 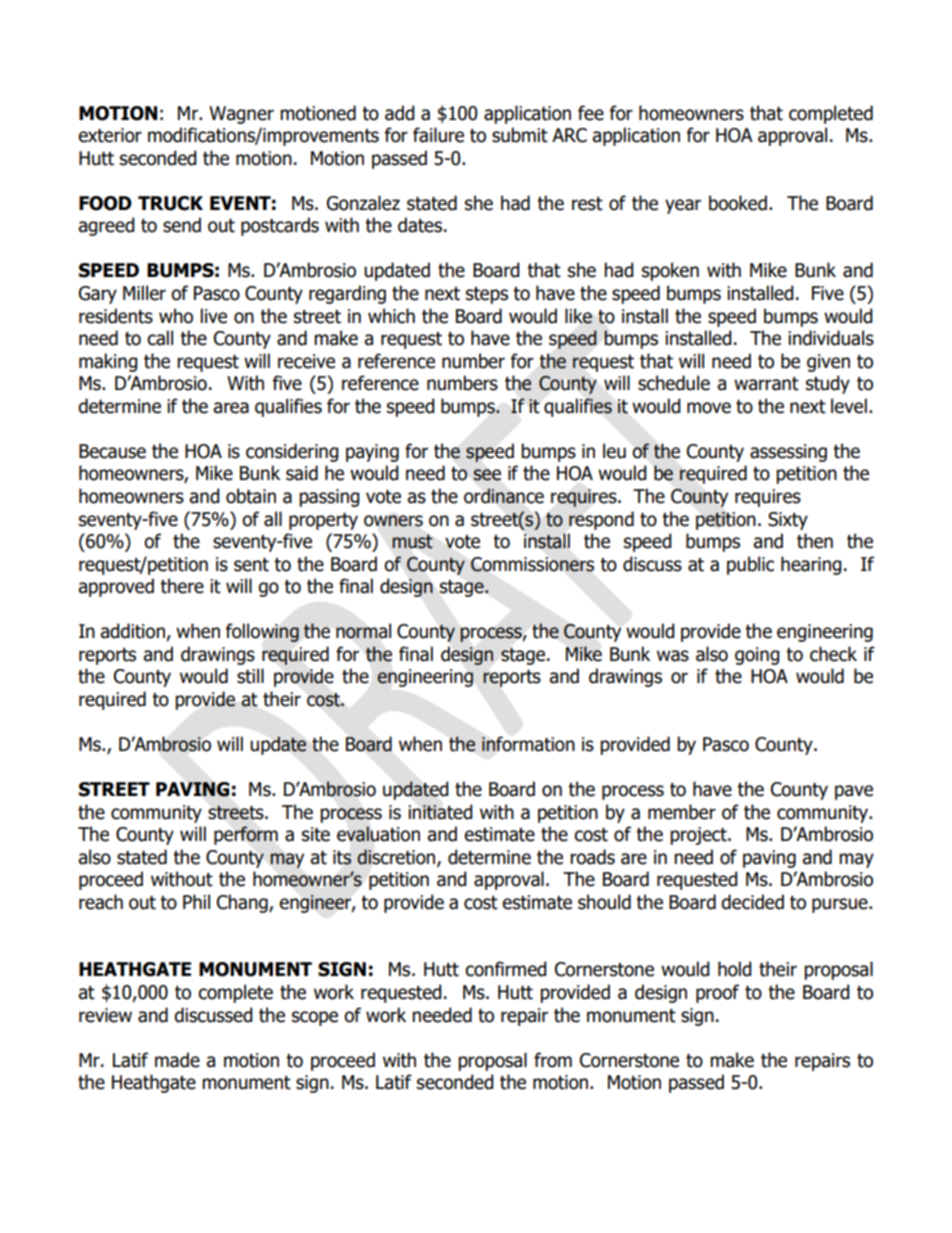 What do you see at coordinates (177, 1060) in the image?
I see `made` at bounding box center [177, 1060].
